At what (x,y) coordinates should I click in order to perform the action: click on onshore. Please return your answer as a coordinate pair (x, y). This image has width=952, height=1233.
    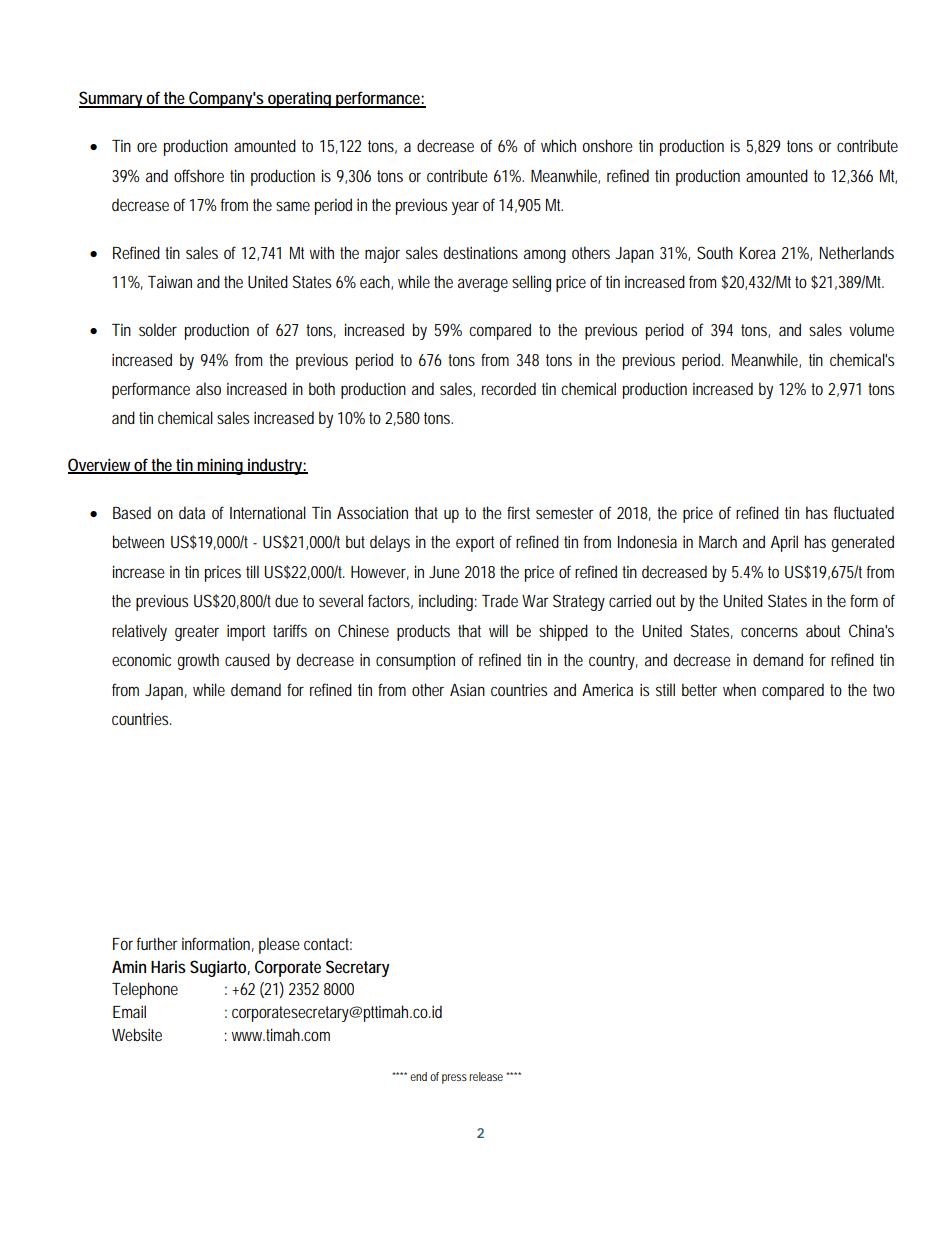
    Looking at the image, I should click on (607, 145).
